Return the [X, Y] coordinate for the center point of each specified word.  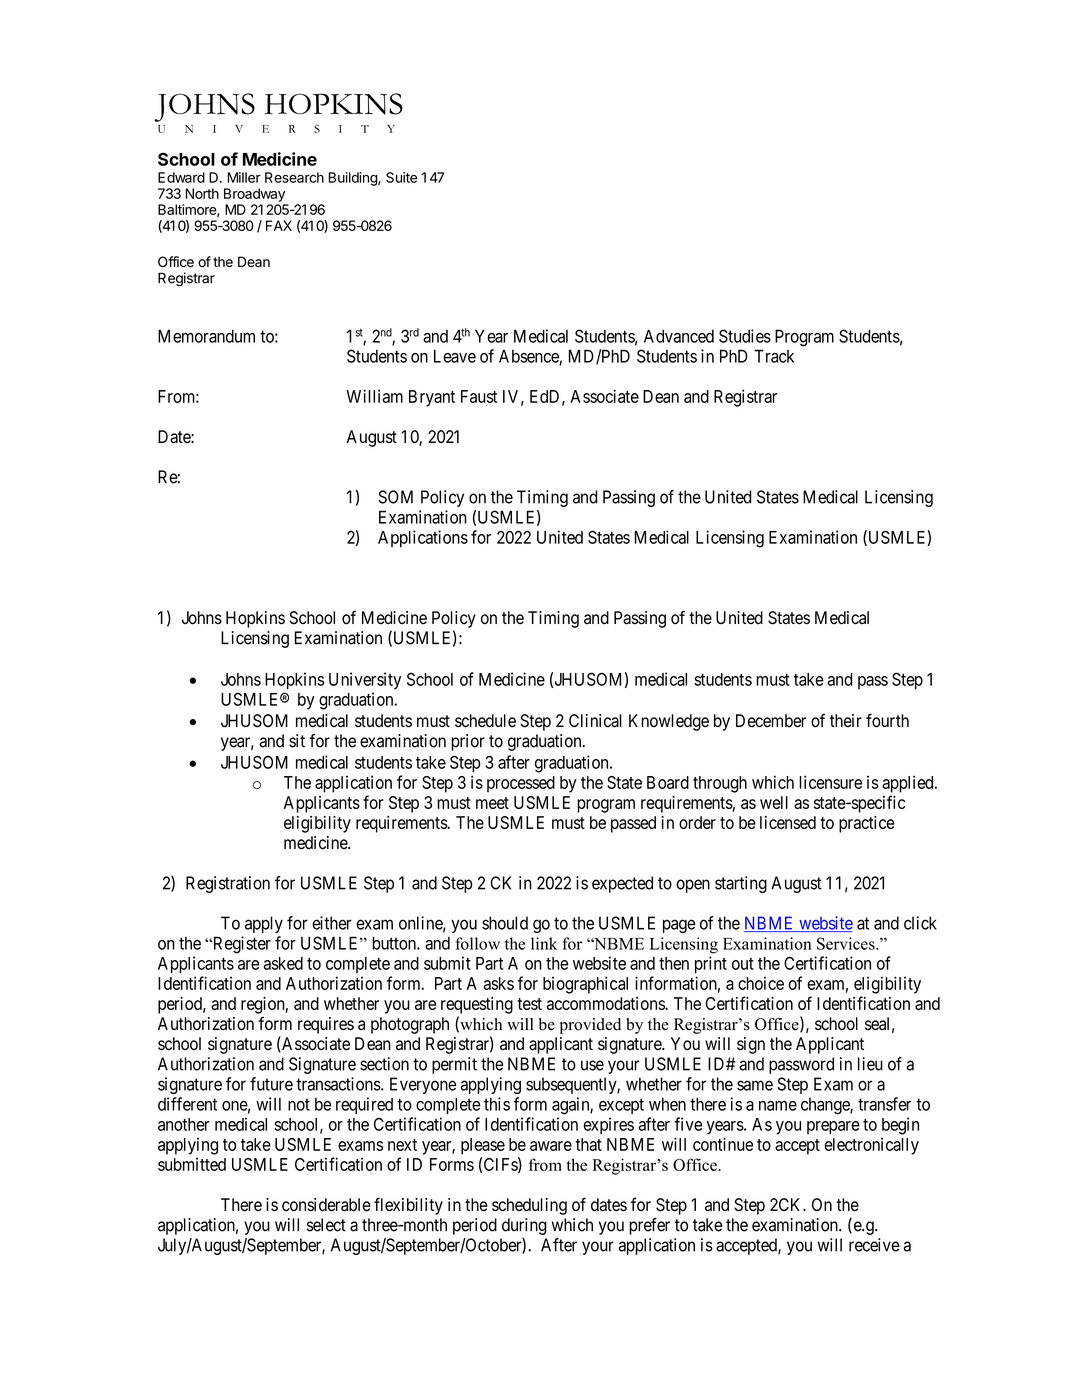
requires [326, 1025]
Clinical [595, 721]
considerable [326, 1205]
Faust [479, 396]
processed [521, 784]
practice [867, 824]
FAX [279, 225]
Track [774, 356]
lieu [870, 1064]
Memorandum [206, 336]
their [846, 721]
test [529, 1004]
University [365, 681]
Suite [401, 177]
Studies [745, 336]
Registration [228, 884]
